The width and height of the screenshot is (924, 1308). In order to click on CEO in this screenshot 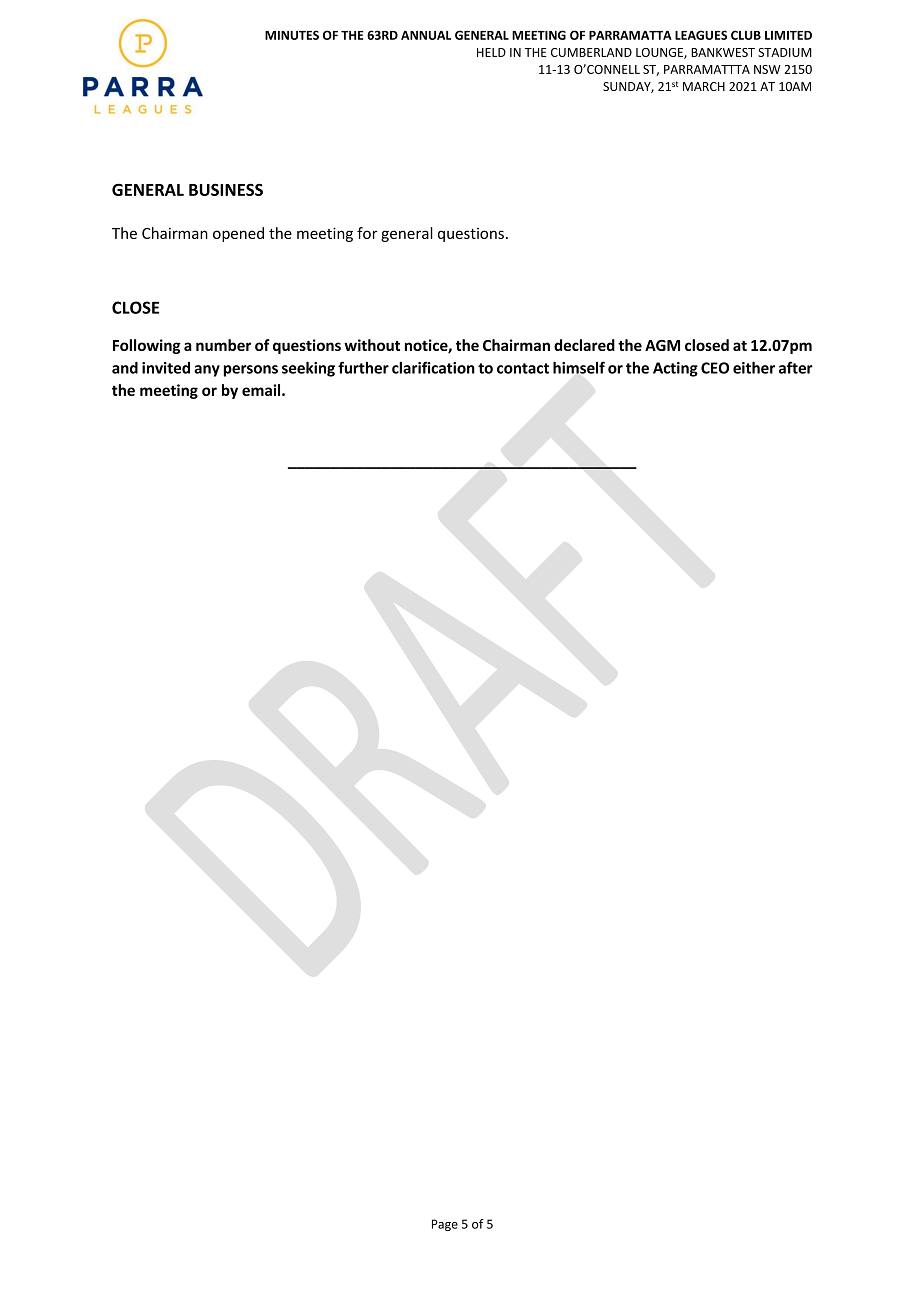, I will do `click(715, 368)`.
